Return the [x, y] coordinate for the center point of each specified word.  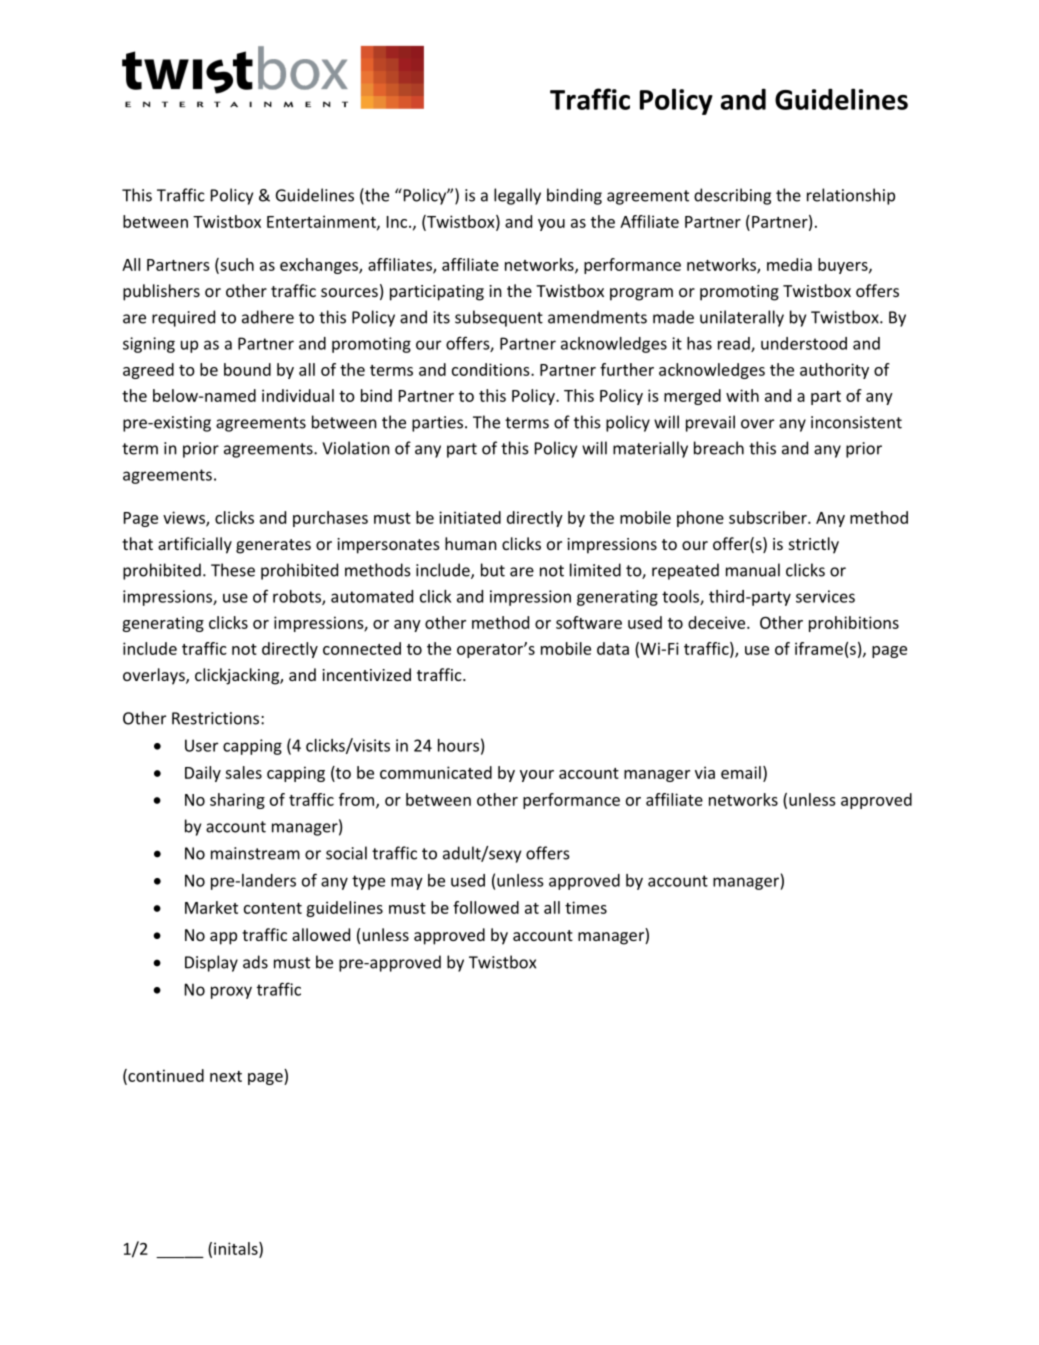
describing [732, 196]
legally [517, 196]
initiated [470, 517]
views [185, 518]
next [226, 1076]
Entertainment [322, 222]
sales [243, 772]
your [537, 776]
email [741, 772]
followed [486, 907]
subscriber [769, 517]
